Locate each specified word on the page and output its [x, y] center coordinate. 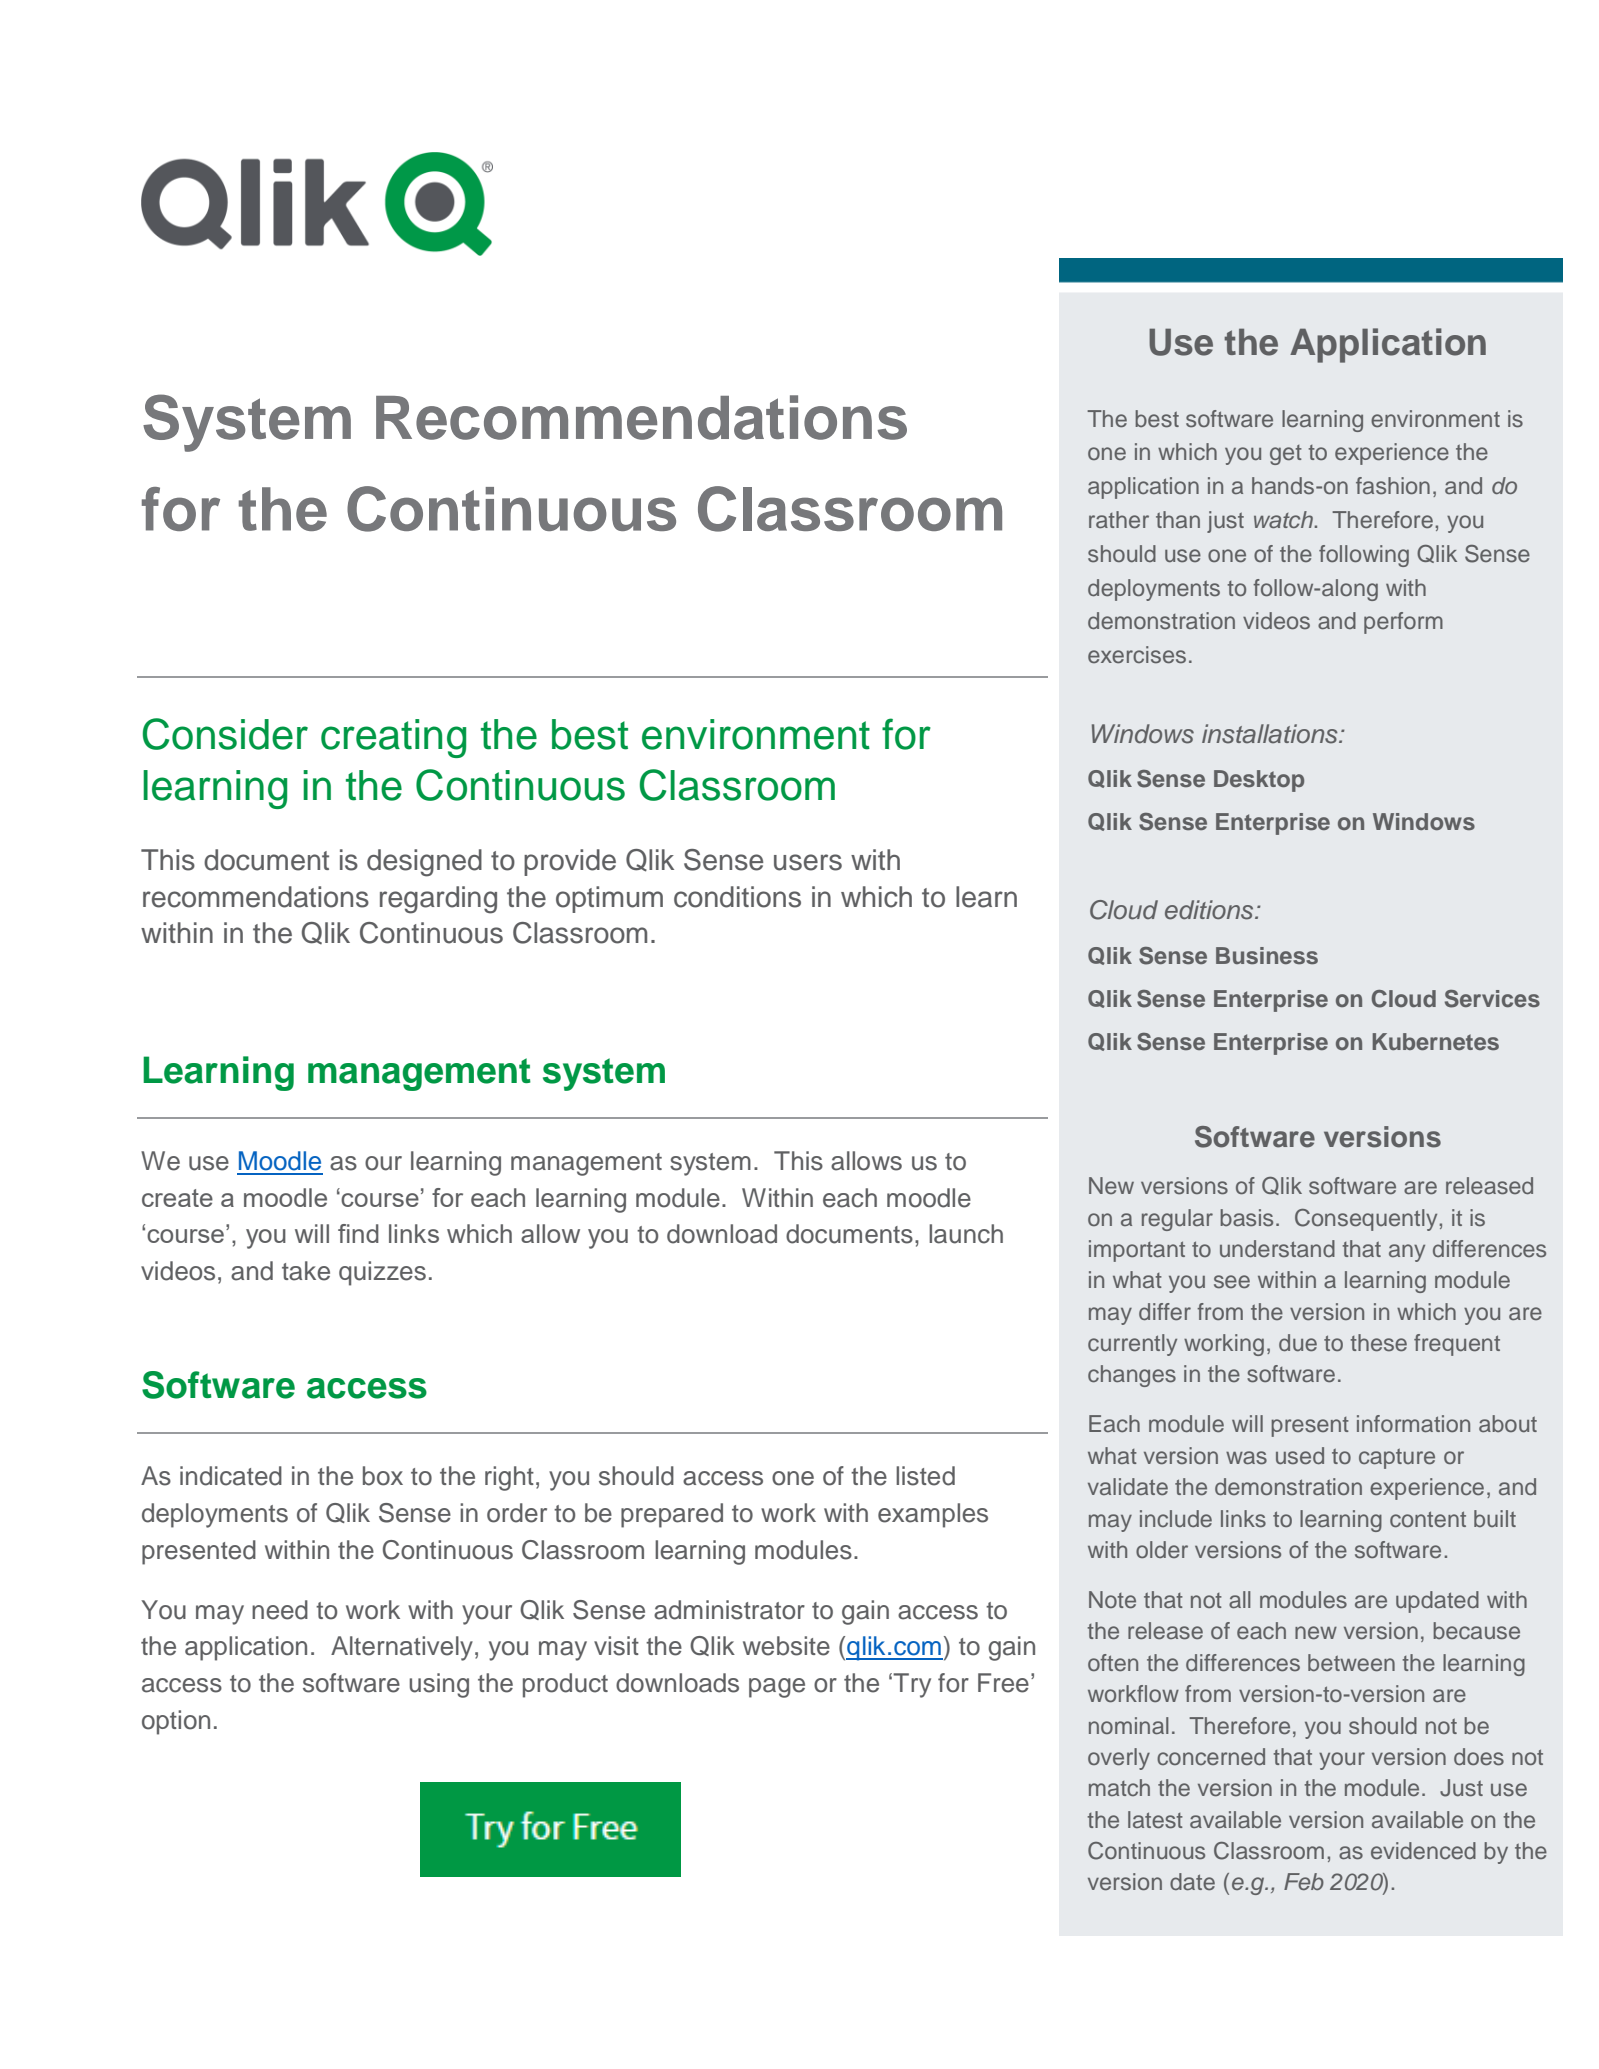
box [383, 1476]
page [777, 1688]
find [358, 1233]
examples [933, 1515]
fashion [1393, 486]
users [808, 862]
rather [1119, 519]
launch [966, 1234]
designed [424, 863]
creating [393, 738]
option [176, 1722]
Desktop [1259, 781]
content [1428, 1519]
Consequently [1366, 1220]
